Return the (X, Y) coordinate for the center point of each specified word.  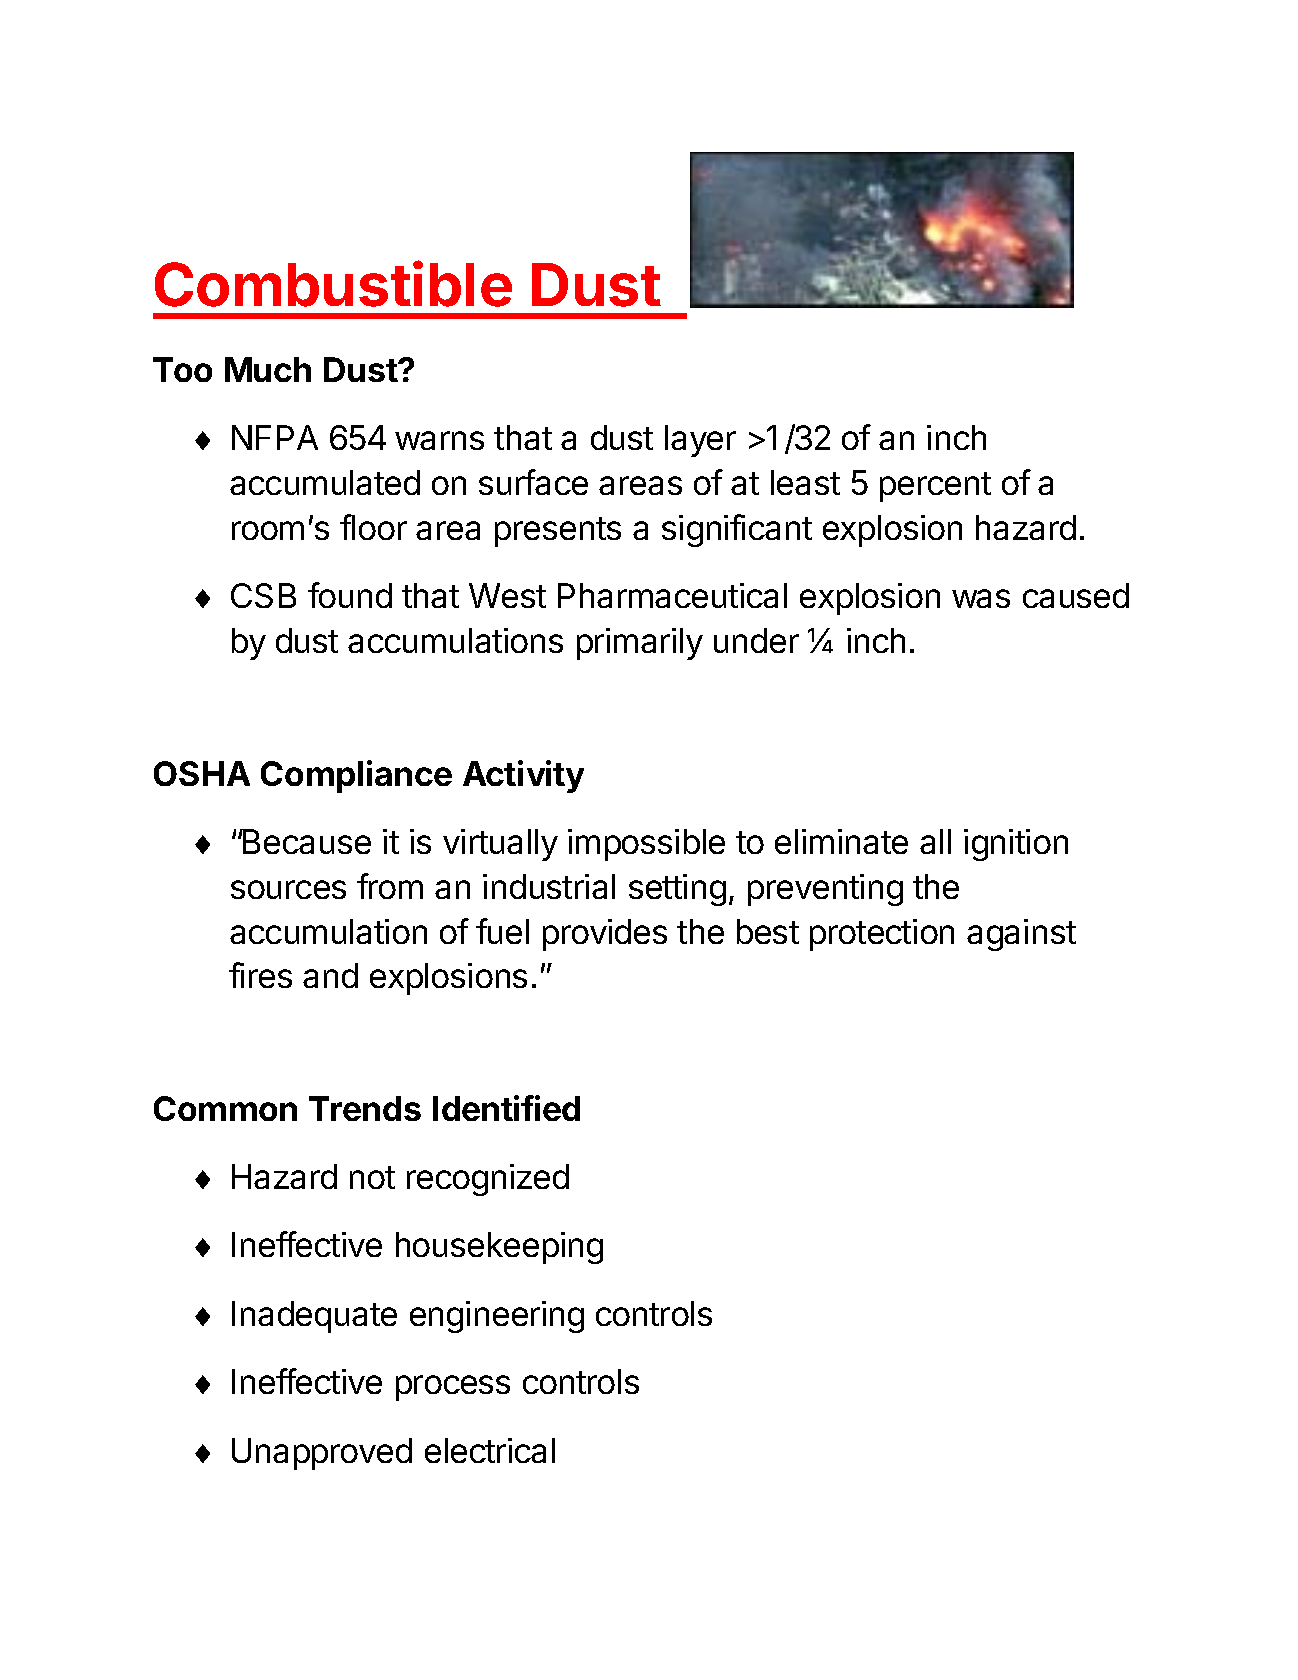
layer (700, 441)
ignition (1016, 845)
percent (935, 487)
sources (288, 889)
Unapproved (322, 1454)
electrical (490, 1450)
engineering (497, 1317)
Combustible (333, 284)
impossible (646, 845)
